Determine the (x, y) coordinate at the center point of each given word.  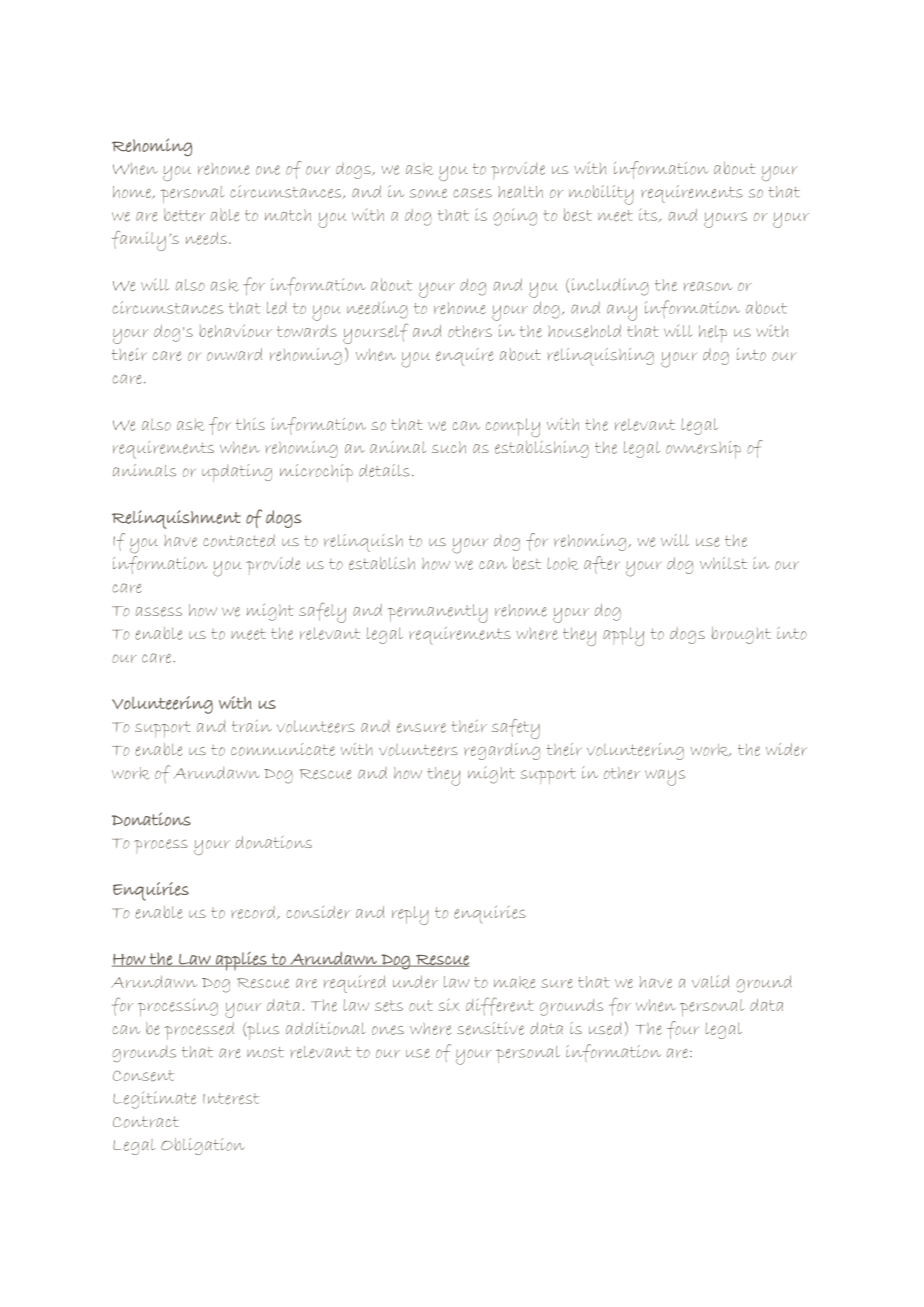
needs (206, 238)
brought (741, 635)
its (649, 215)
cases (472, 193)
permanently (438, 613)
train (252, 725)
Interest (231, 1099)
